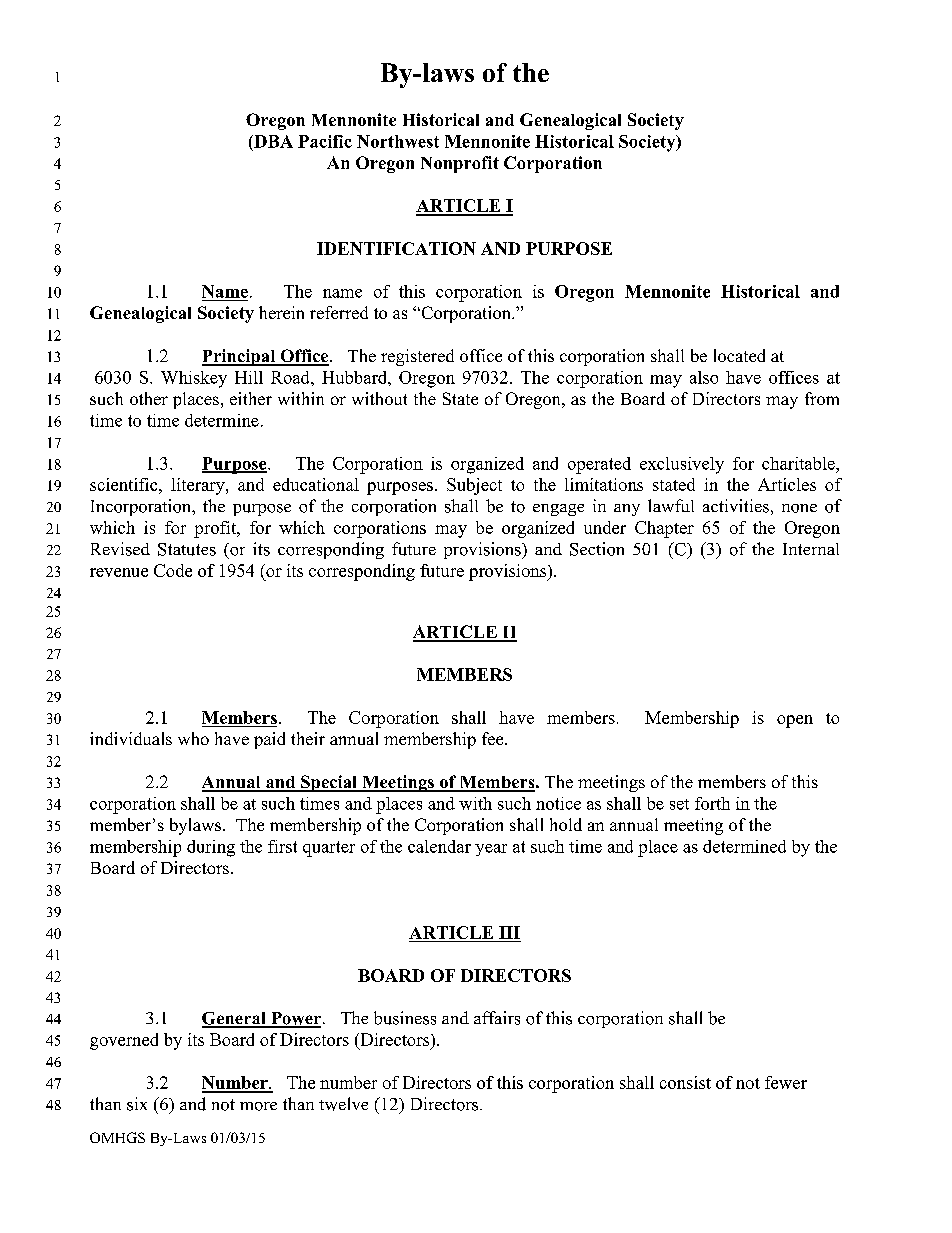 Image resolution: width=952 pixels, height=1233 pixels. Describe the element at coordinates (398, 141) in the screenshot. I see `Northwest` at that location.
